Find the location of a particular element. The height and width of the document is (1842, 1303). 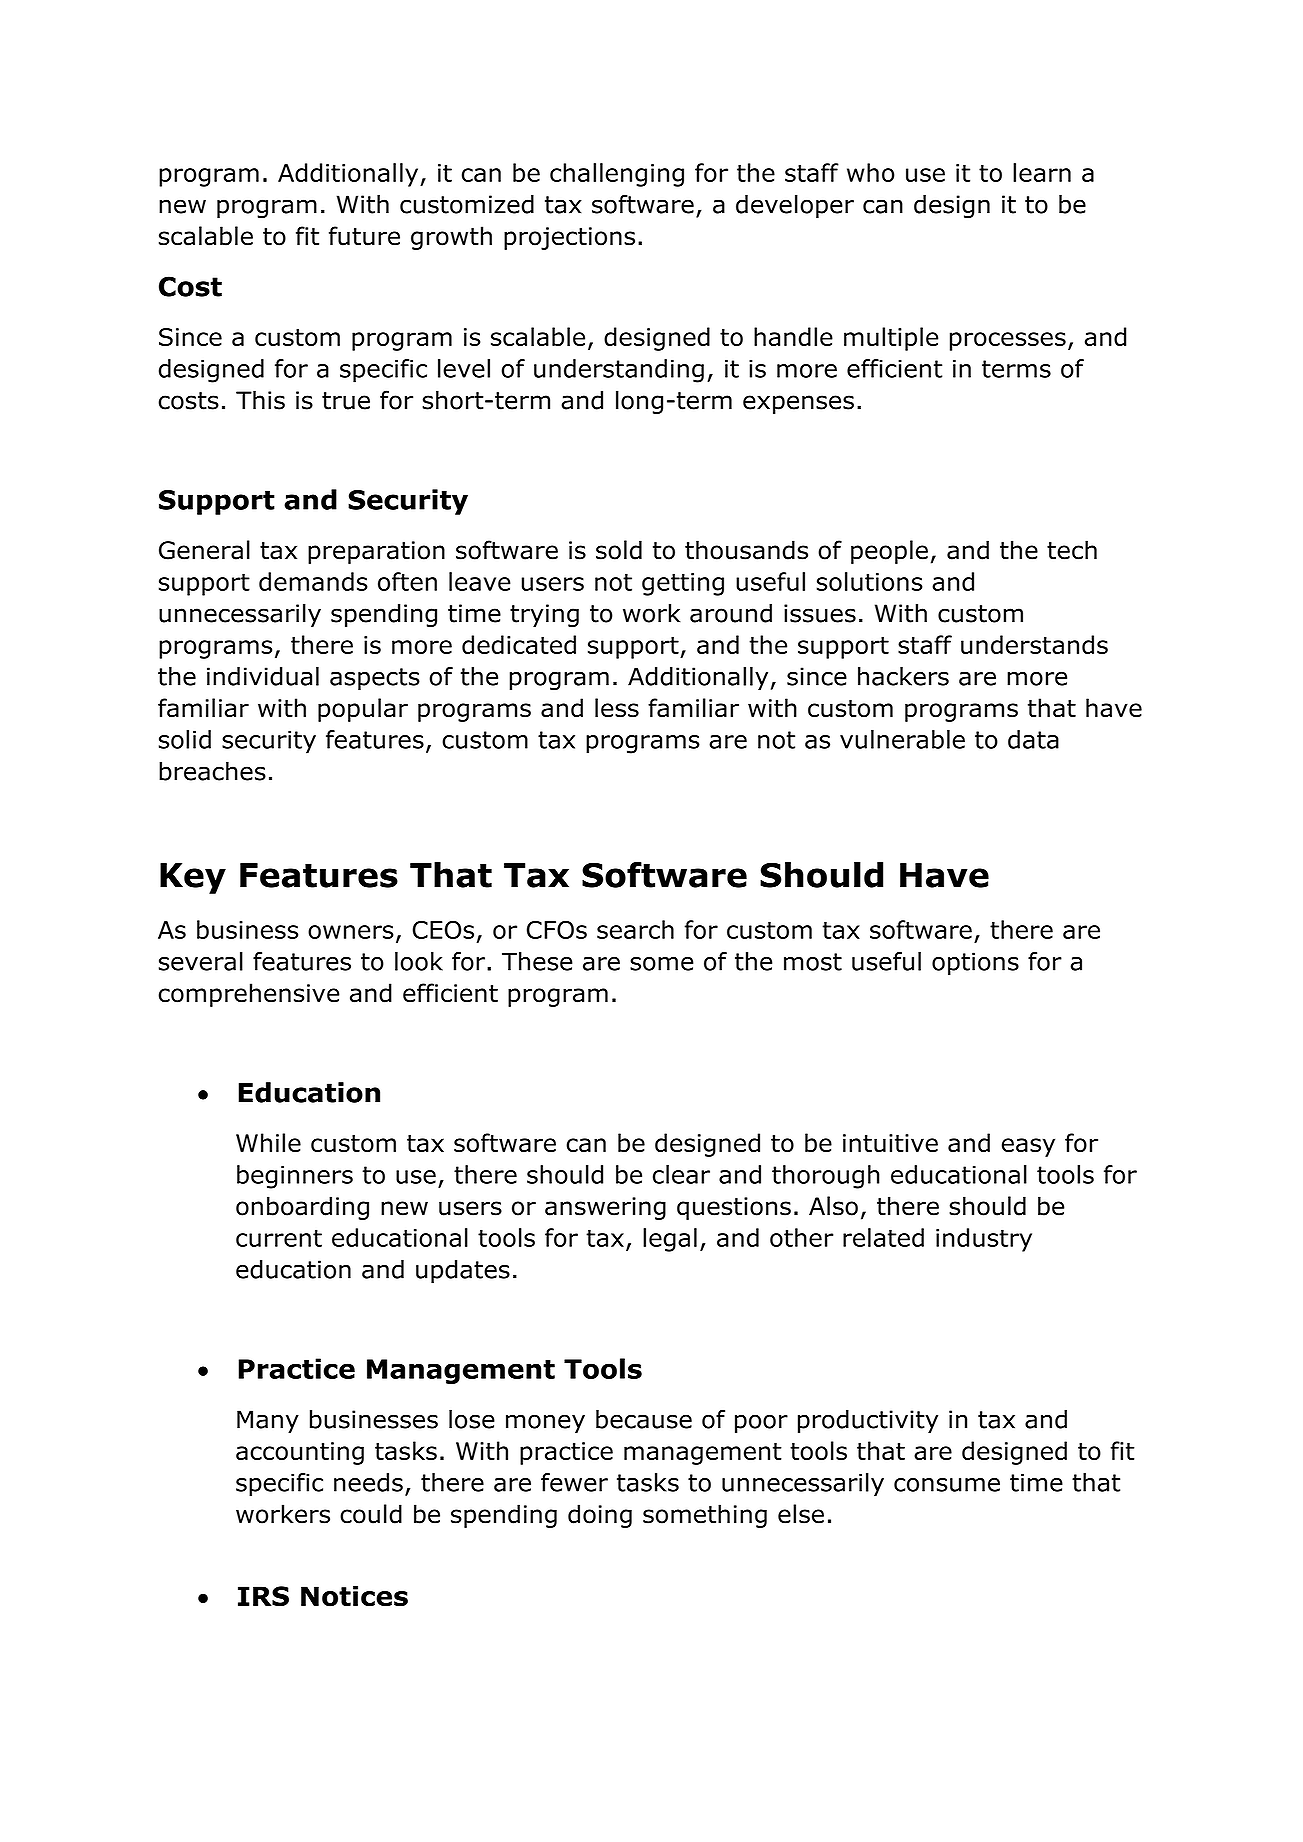

While is located at coordinates (268, 1142).
